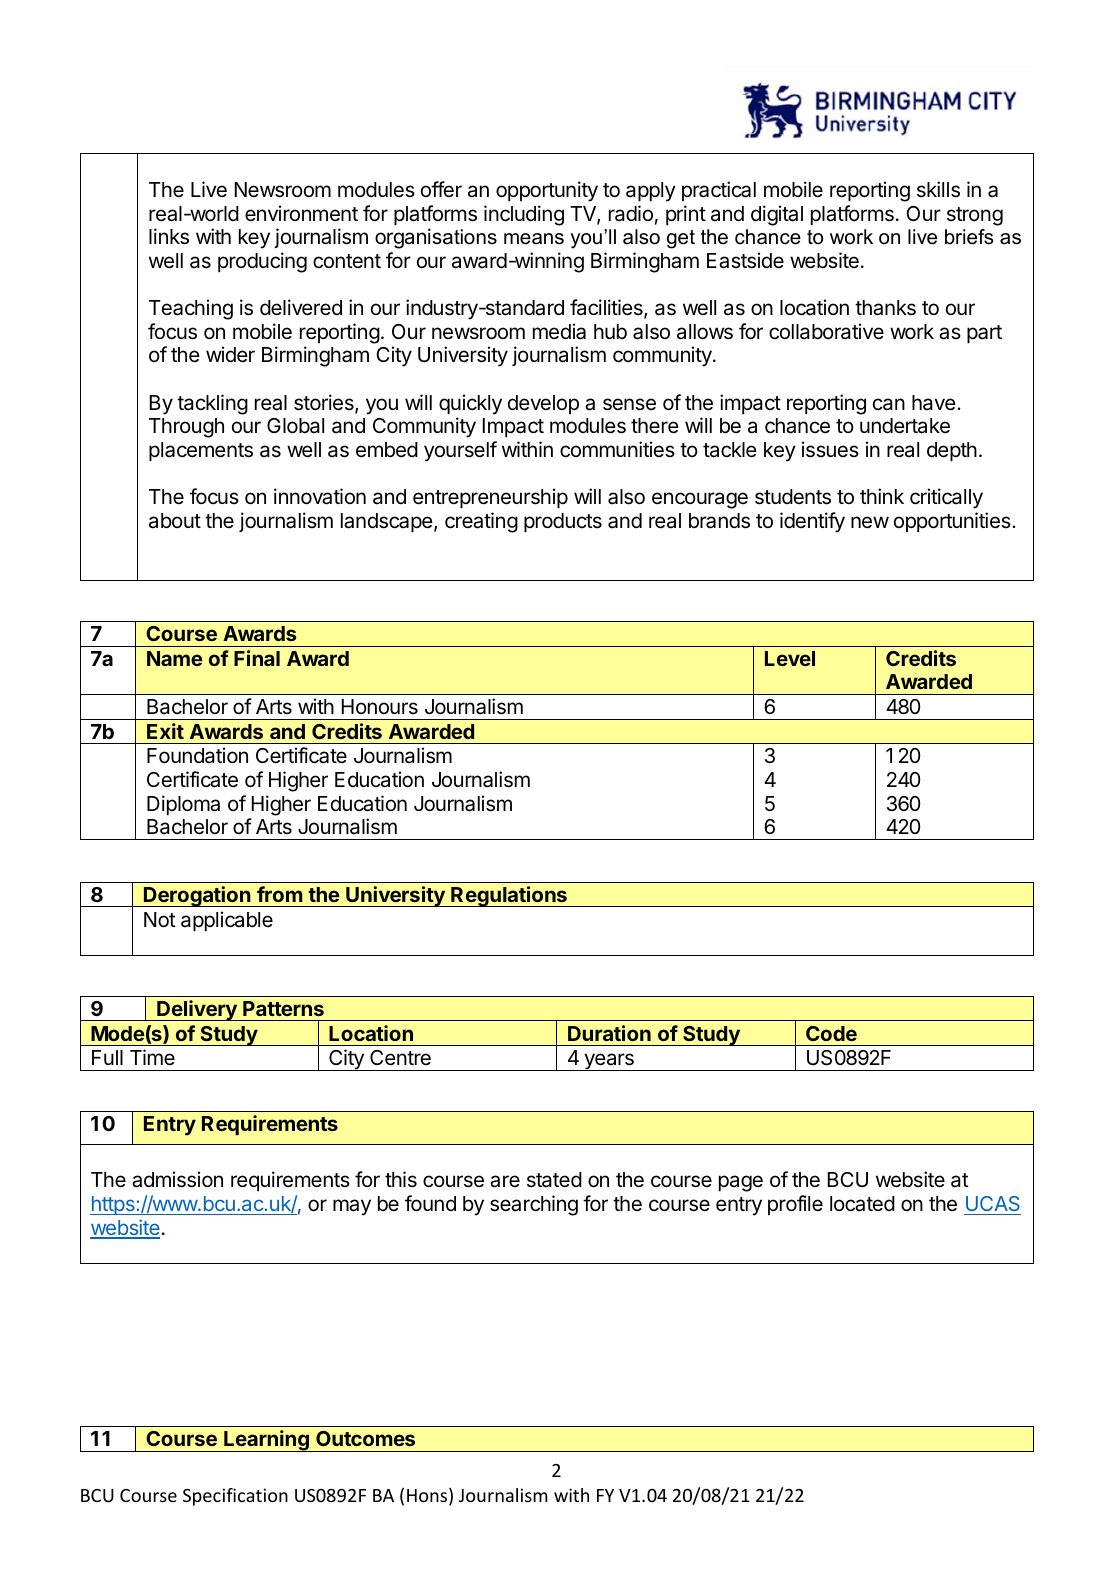 This screenshot has height=1574, width=1113. What do you see at coordinates (938, 189) in the screenshot?
I see `skills` at bounding box center [938, 189].
